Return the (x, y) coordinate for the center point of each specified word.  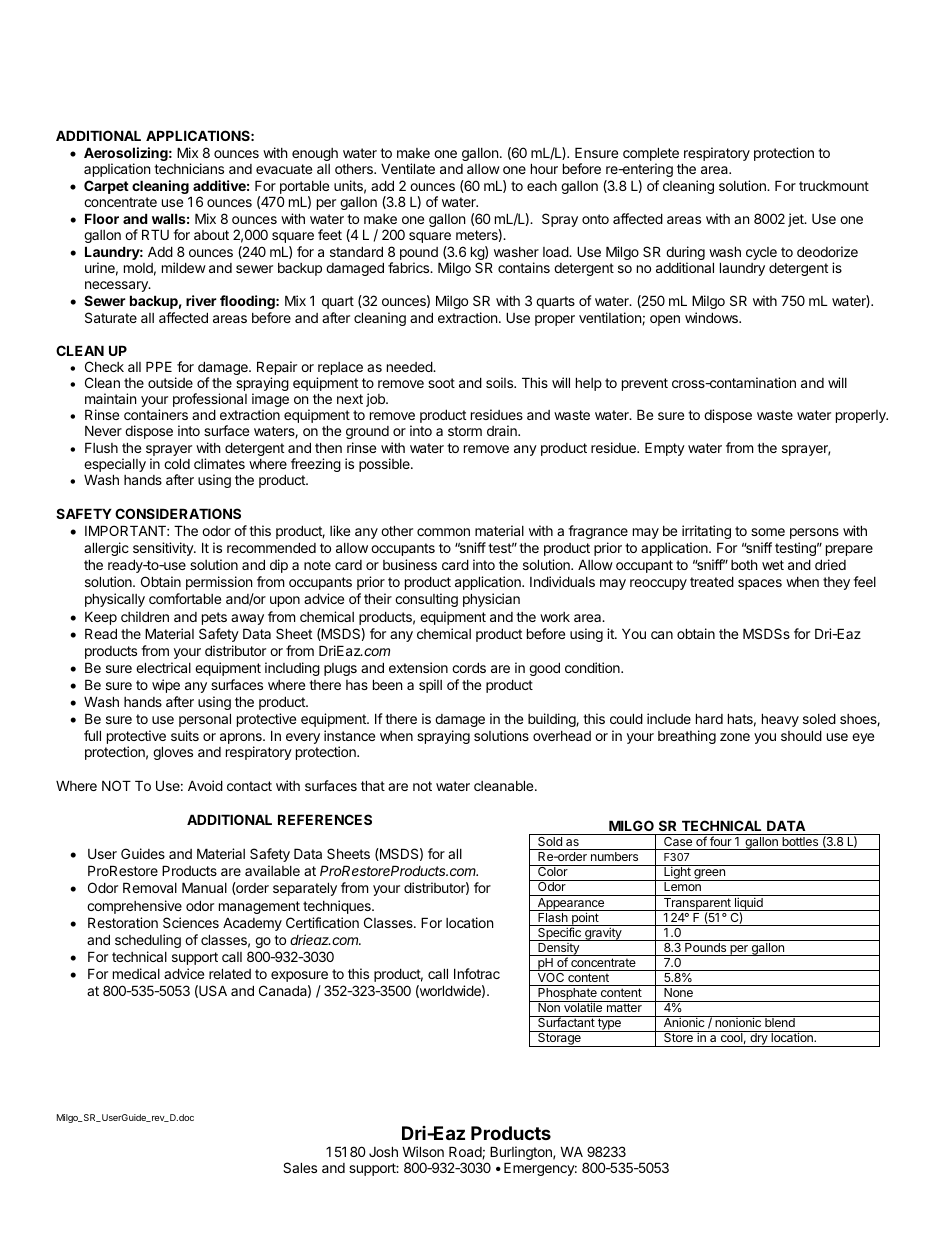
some (768, 532)
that (373, 785)
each (542, 186)
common (443, 532)
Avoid (205, 785)
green (709, 875)
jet (797, 220)
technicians (189, 168)
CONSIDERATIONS (178, 513)
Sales (300, 1167)
